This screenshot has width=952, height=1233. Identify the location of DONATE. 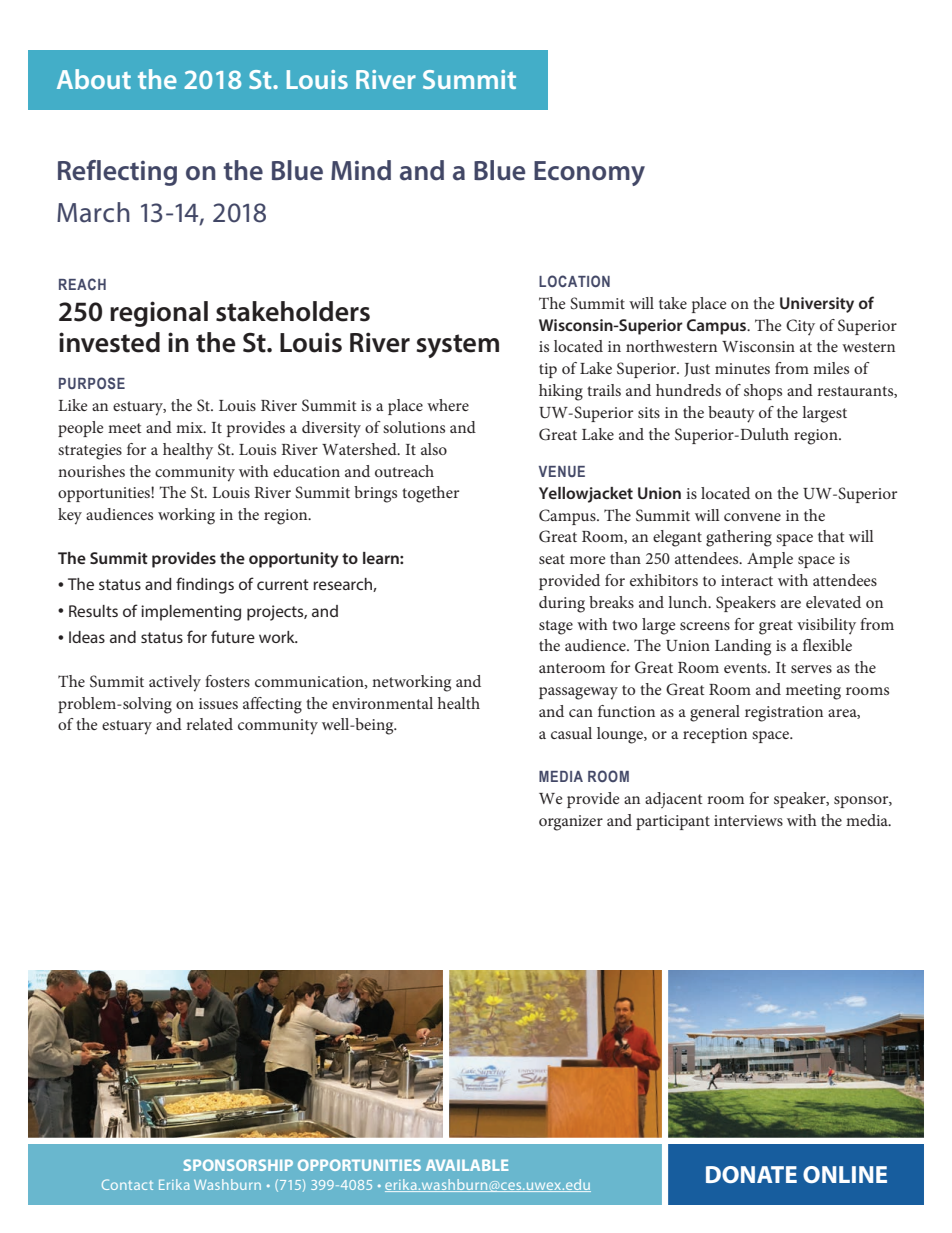
(751, 1174).
